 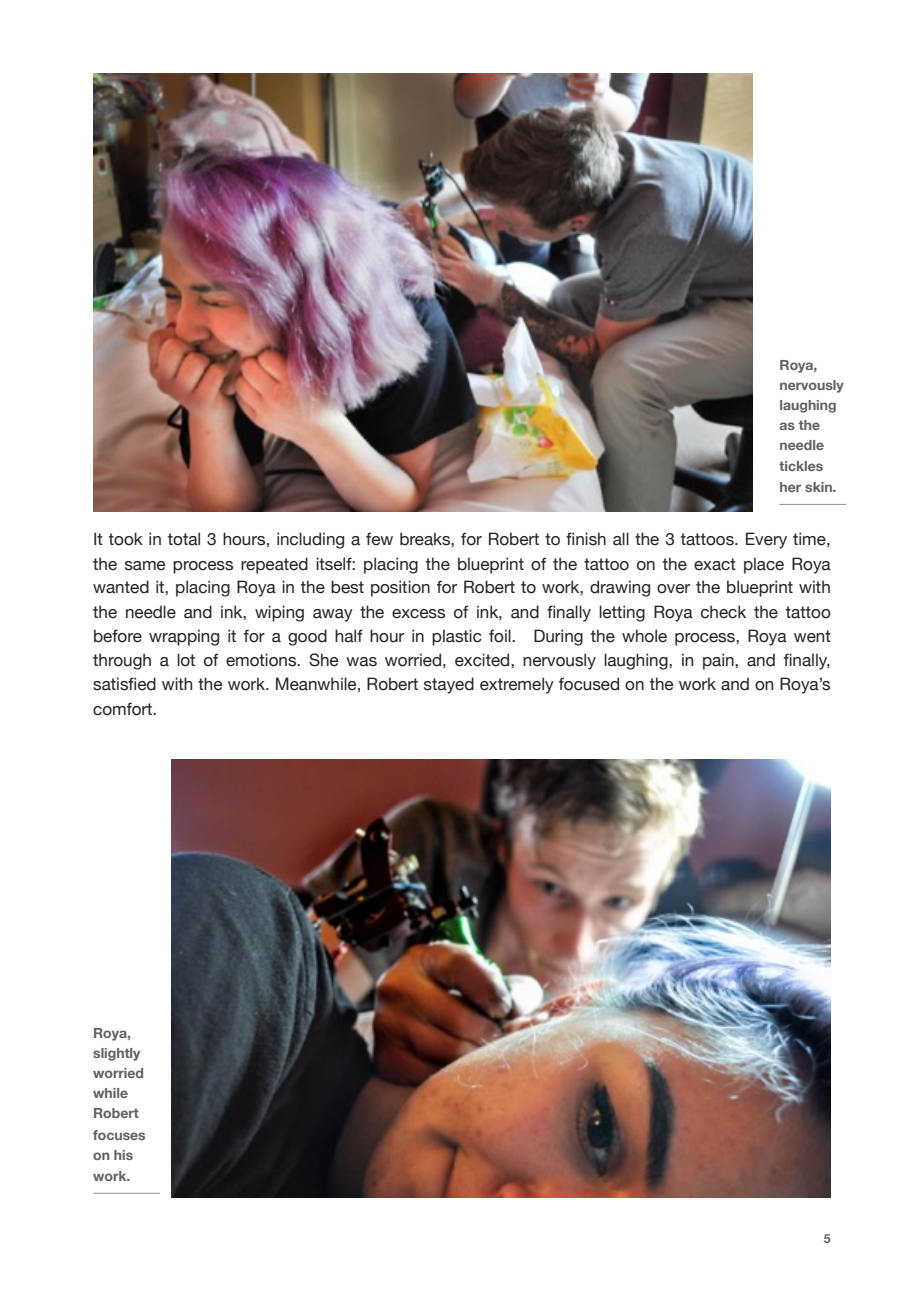 I want to click on lot, so click(x=186, y=660).
